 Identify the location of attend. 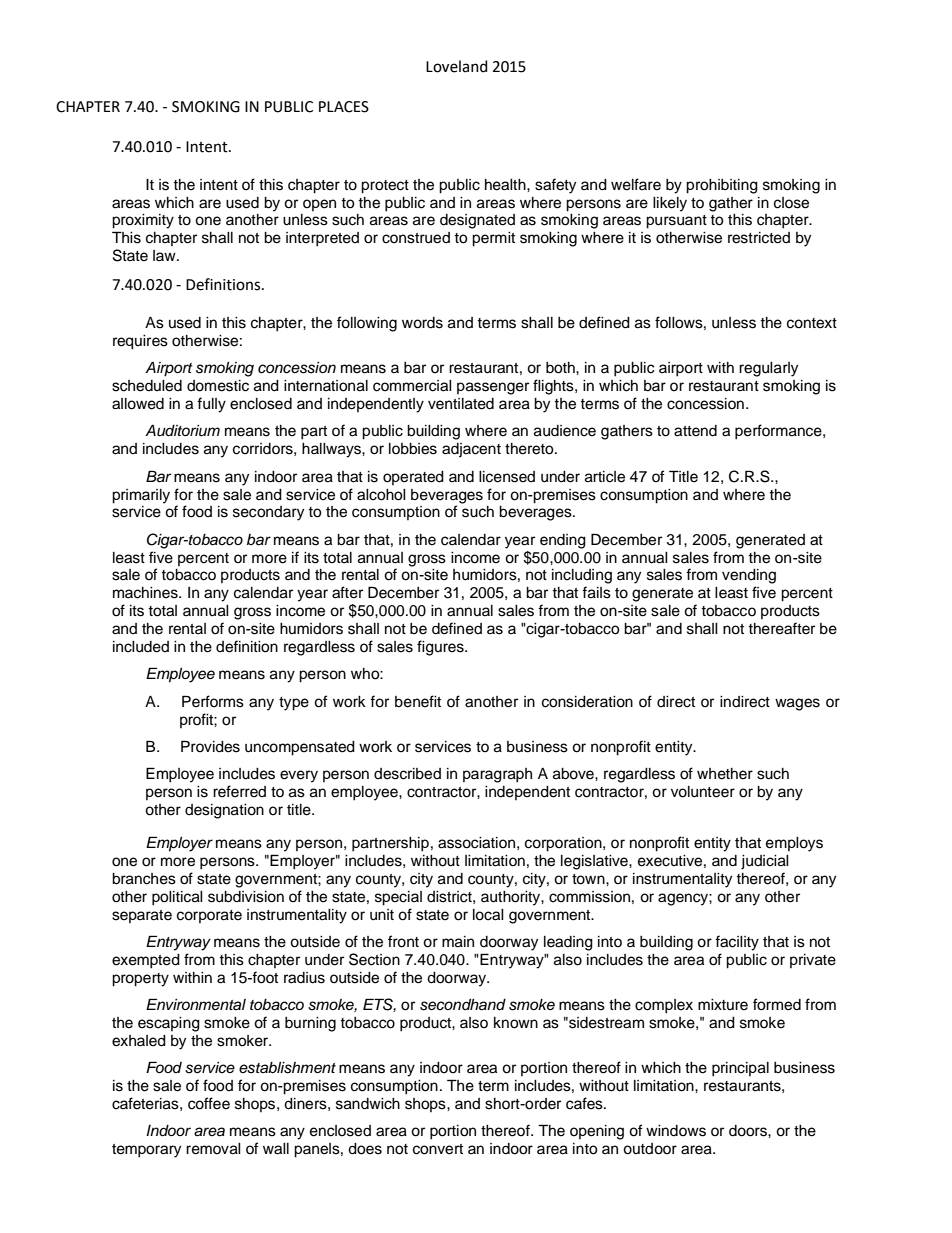
(695, 431).
